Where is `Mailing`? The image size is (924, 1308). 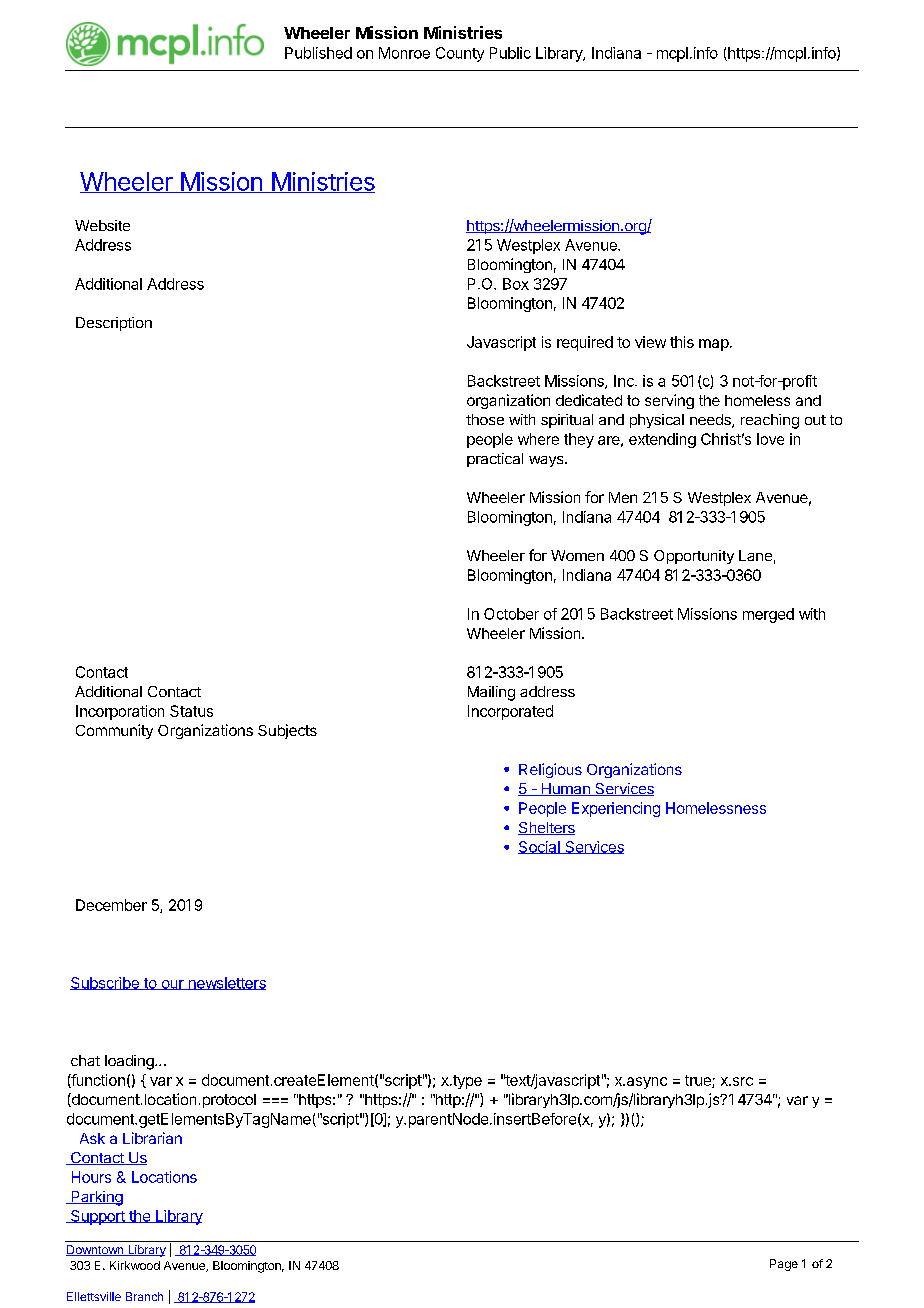 Mailing is located at coordinates (491, 693).
